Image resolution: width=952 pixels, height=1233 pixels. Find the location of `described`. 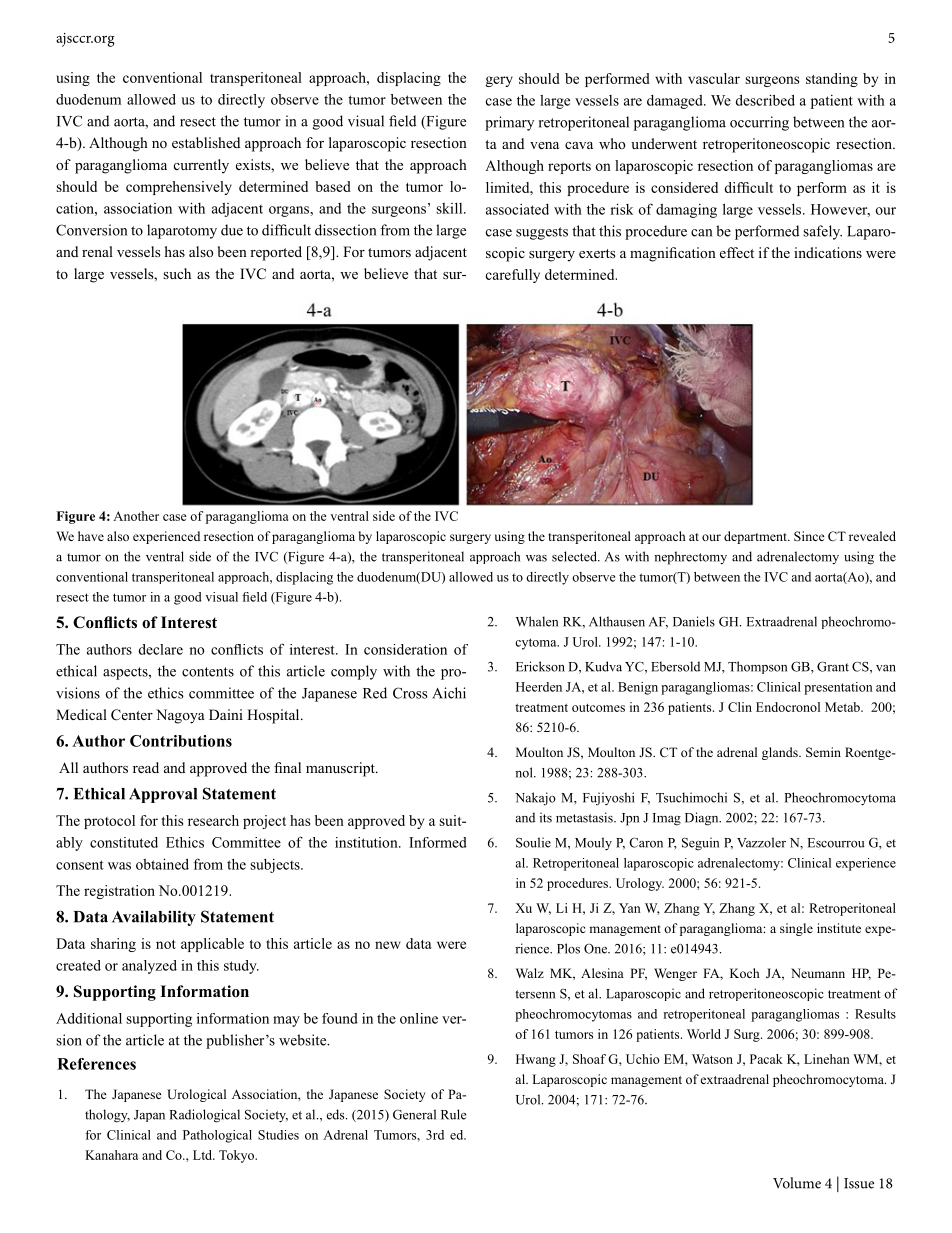

described is located at coordinates (765, 100).
